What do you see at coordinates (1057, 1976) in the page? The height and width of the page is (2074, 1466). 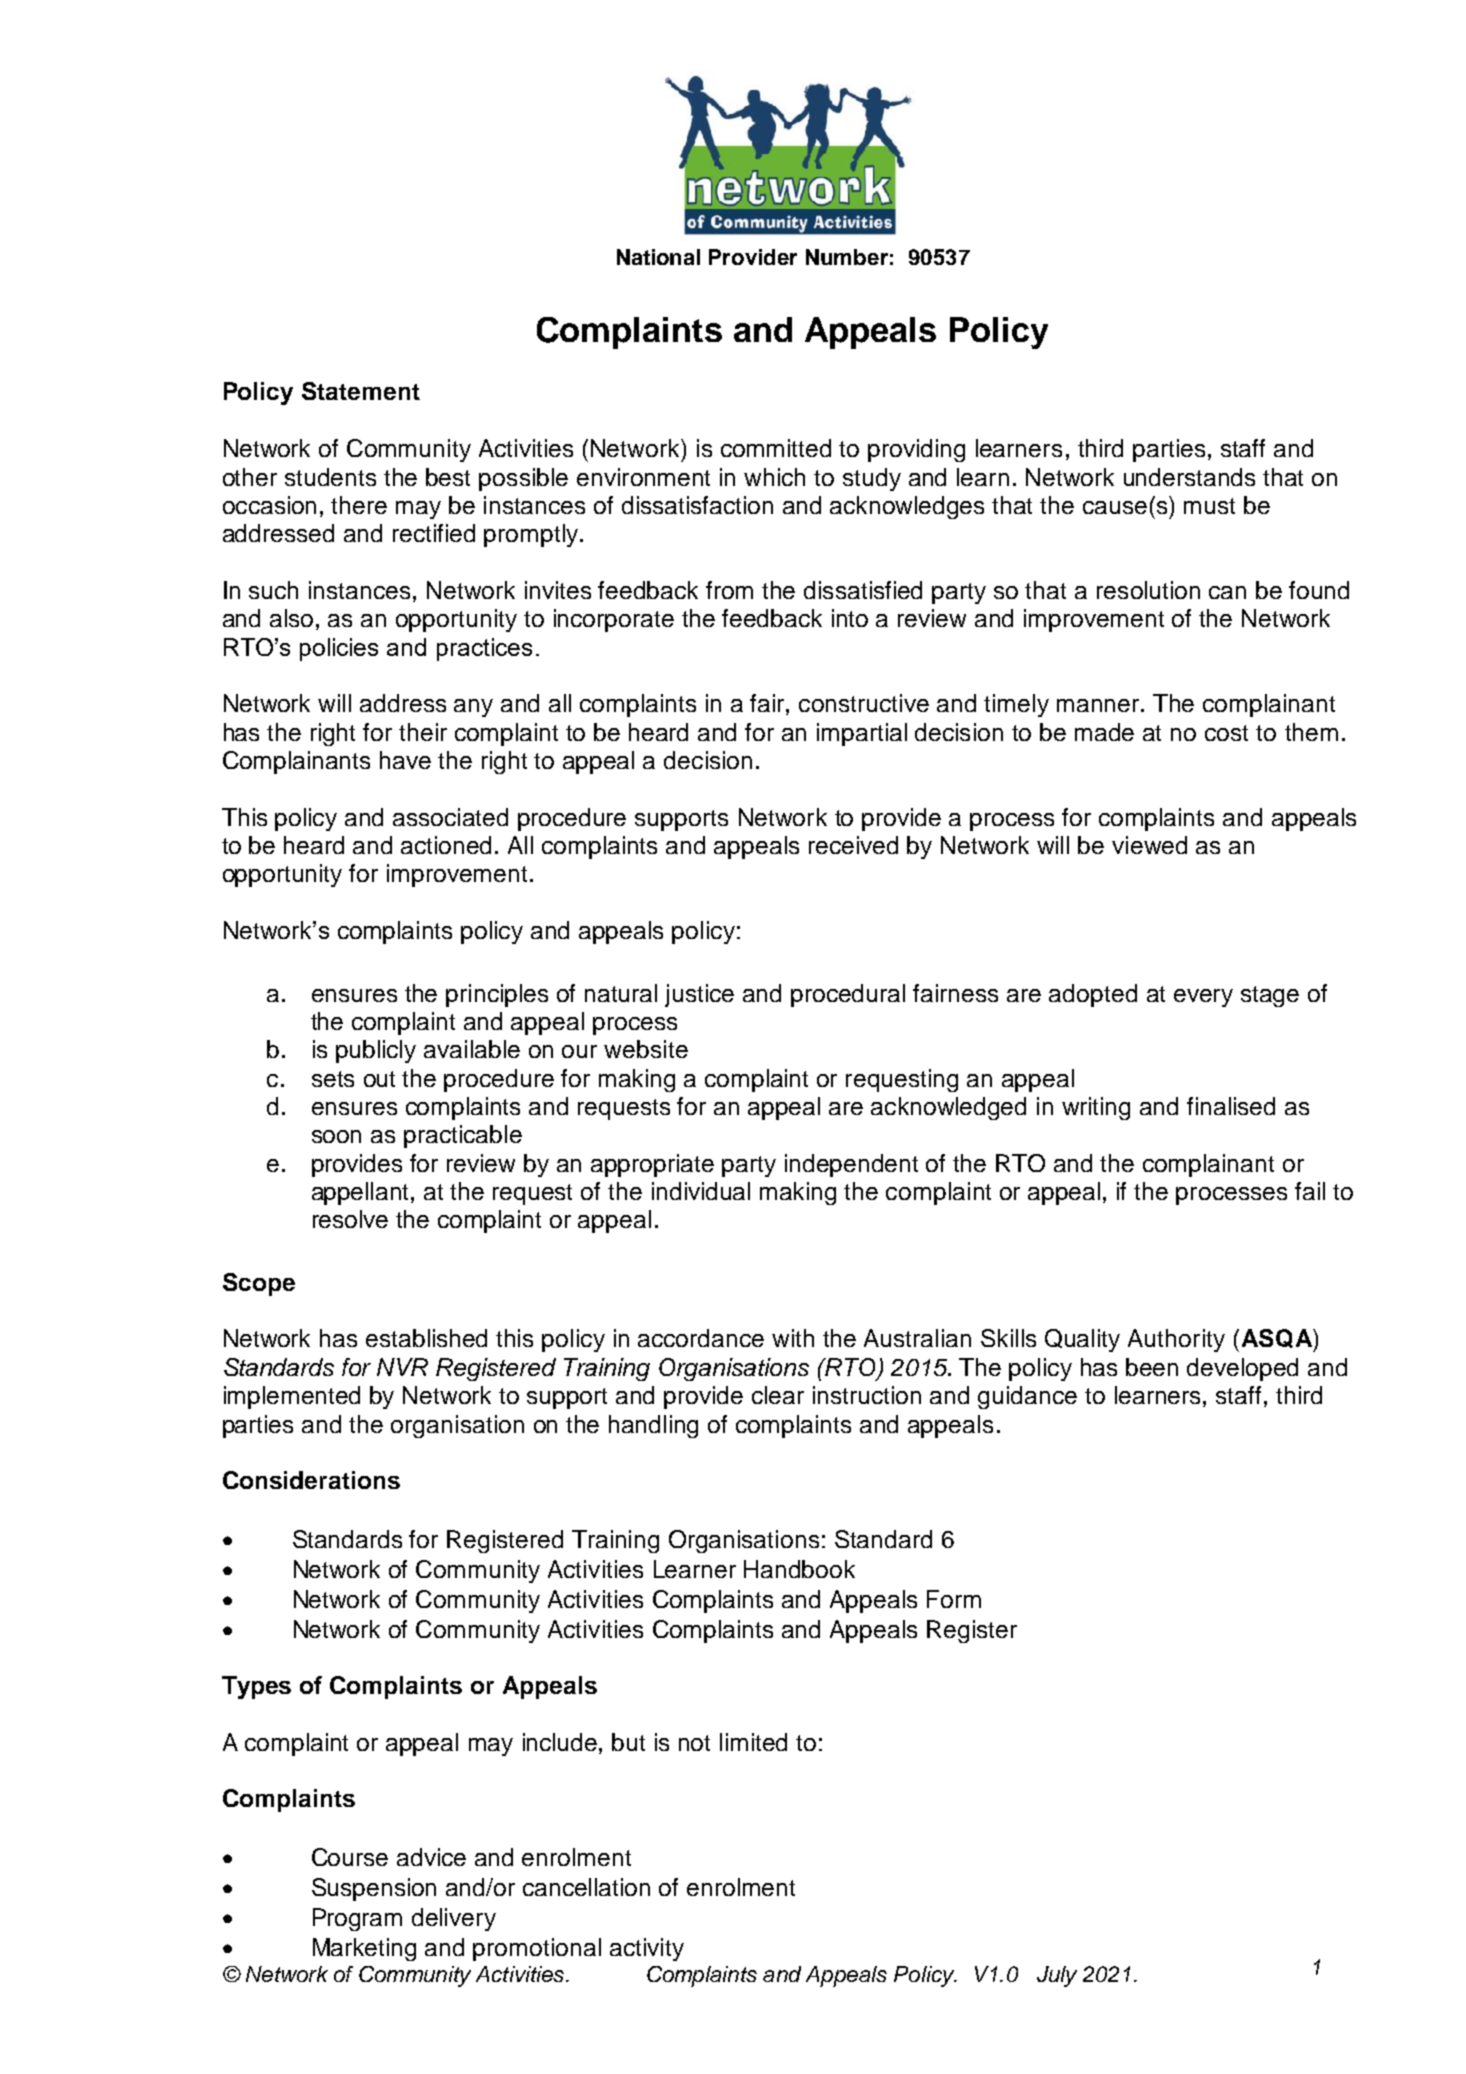 I see `July` at bounding box center [1057, 1976].
